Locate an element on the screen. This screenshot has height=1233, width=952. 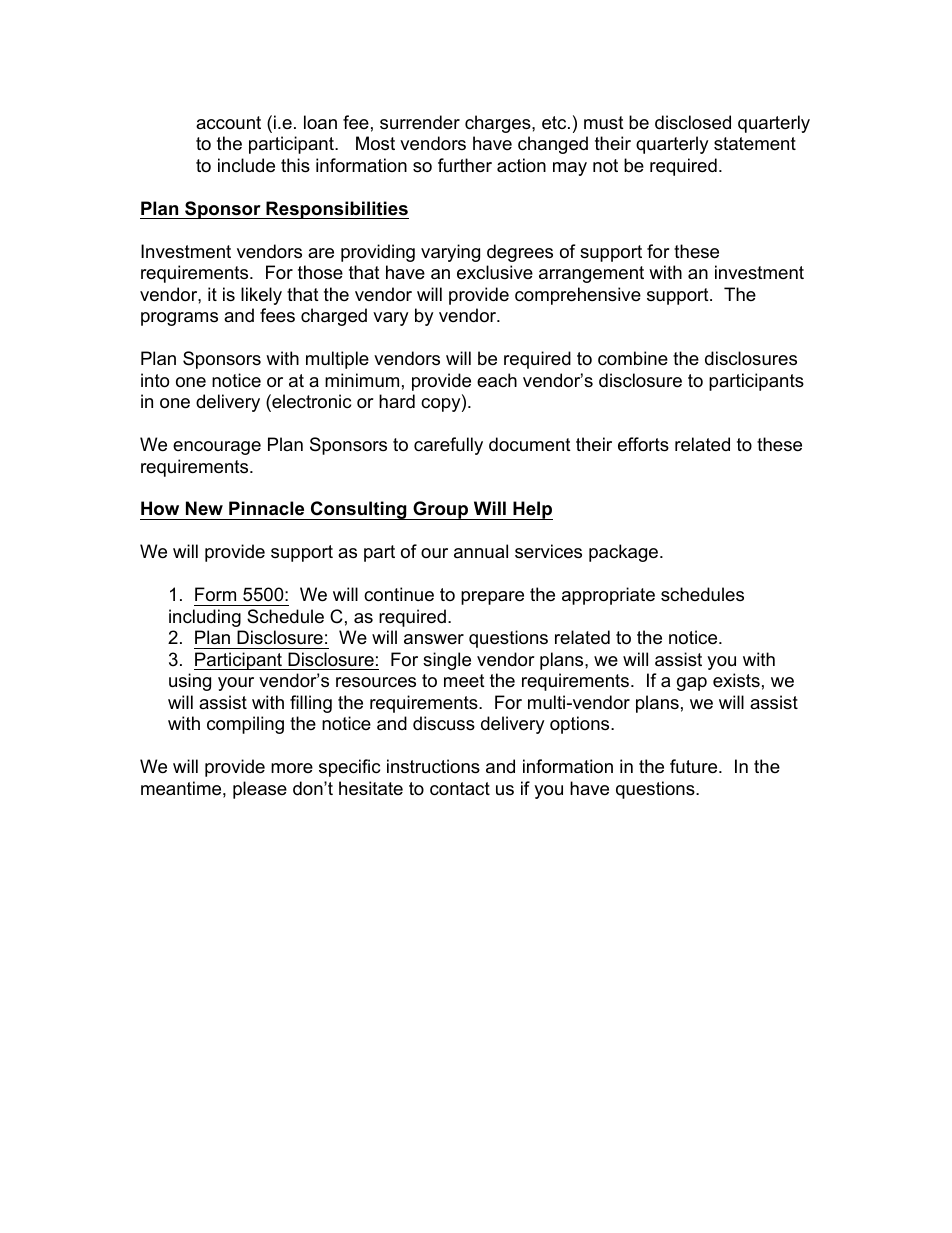
encourage is located at coordinates (217, 448).
